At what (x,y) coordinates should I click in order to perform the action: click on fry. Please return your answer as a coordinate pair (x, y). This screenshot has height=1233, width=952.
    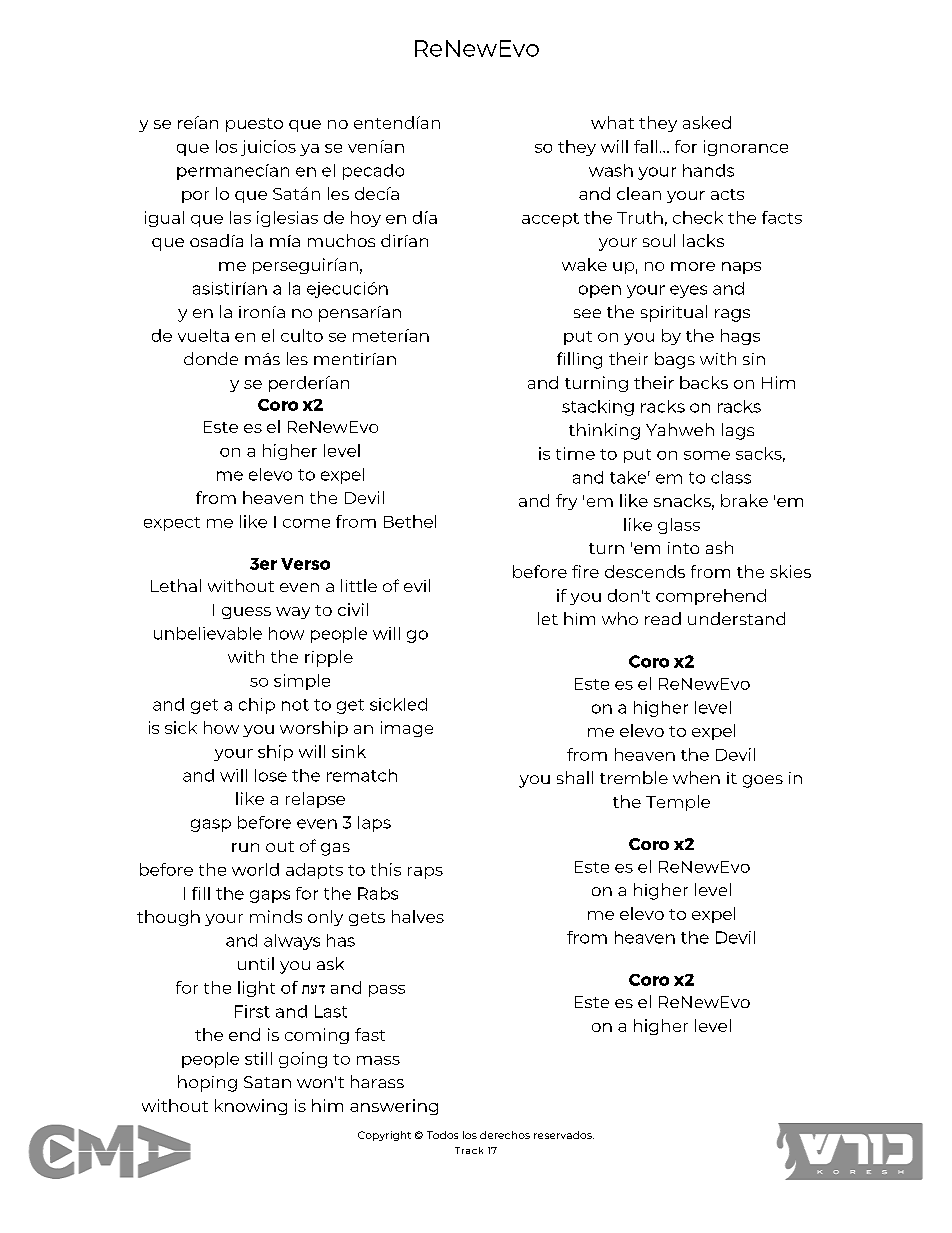
    Looking at the image, I should click on (566, 502).
